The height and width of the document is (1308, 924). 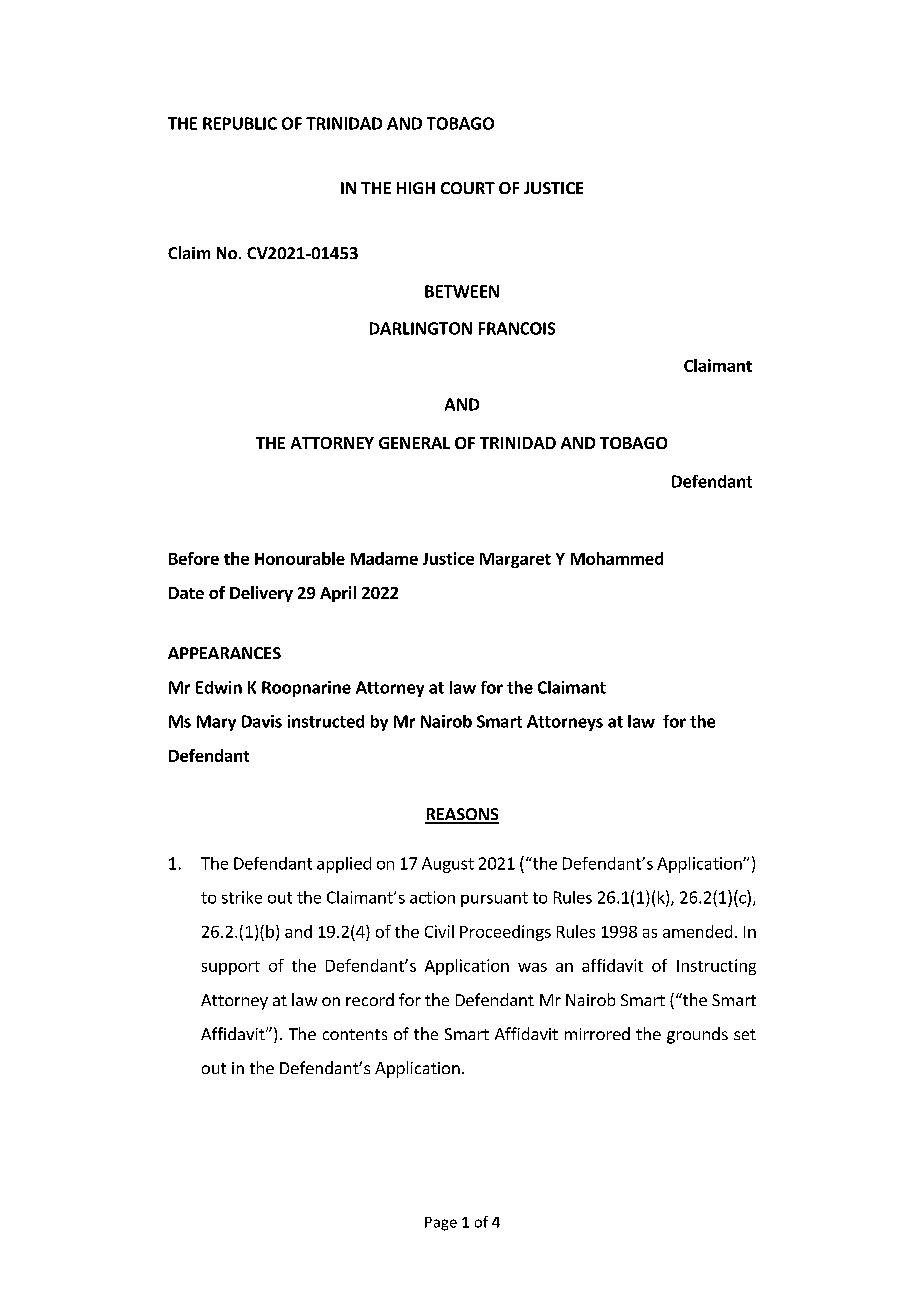 I want to click on Margaret, so click(x=515, y=560).
